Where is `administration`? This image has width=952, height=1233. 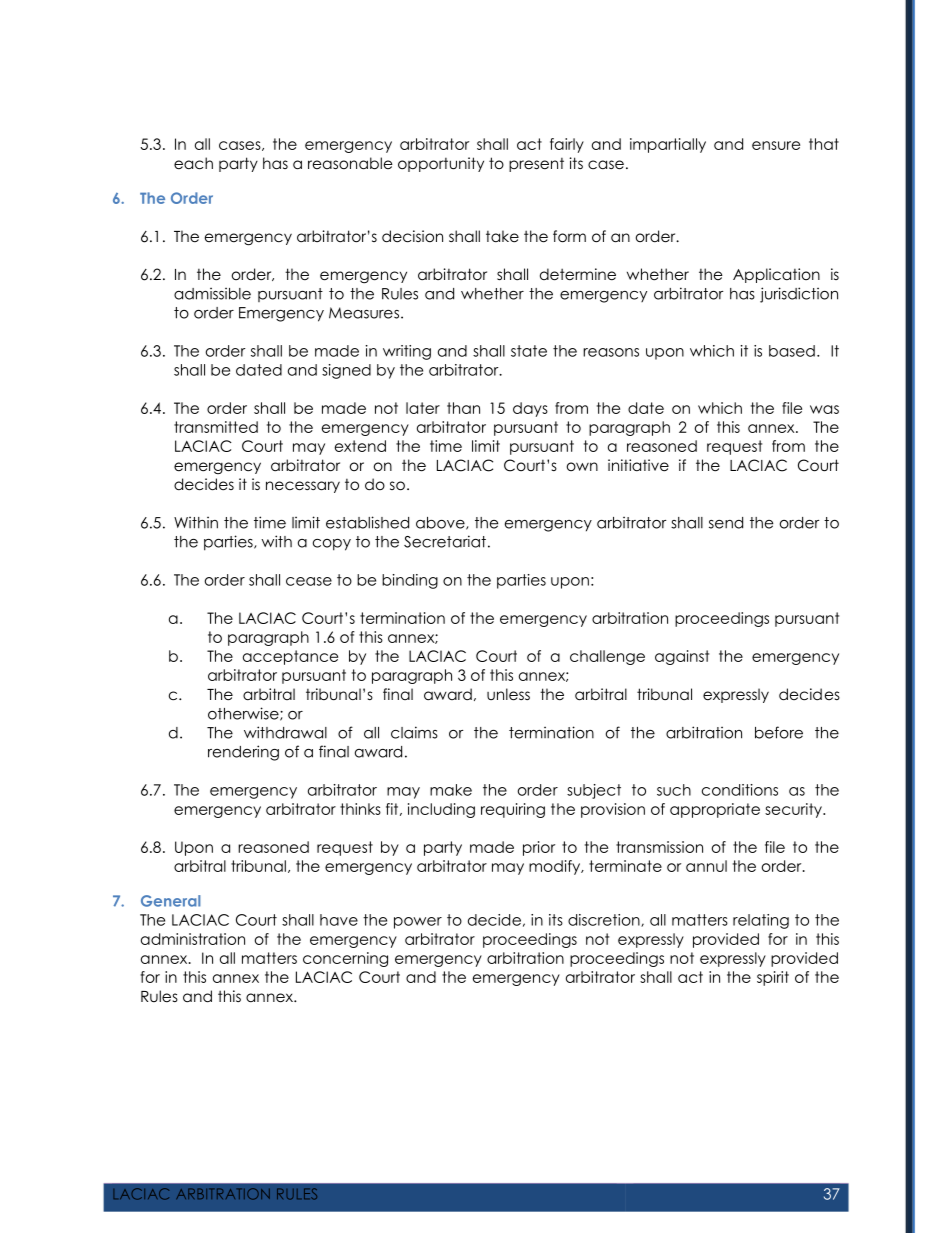 administration is located at coordinates (193, 939).
